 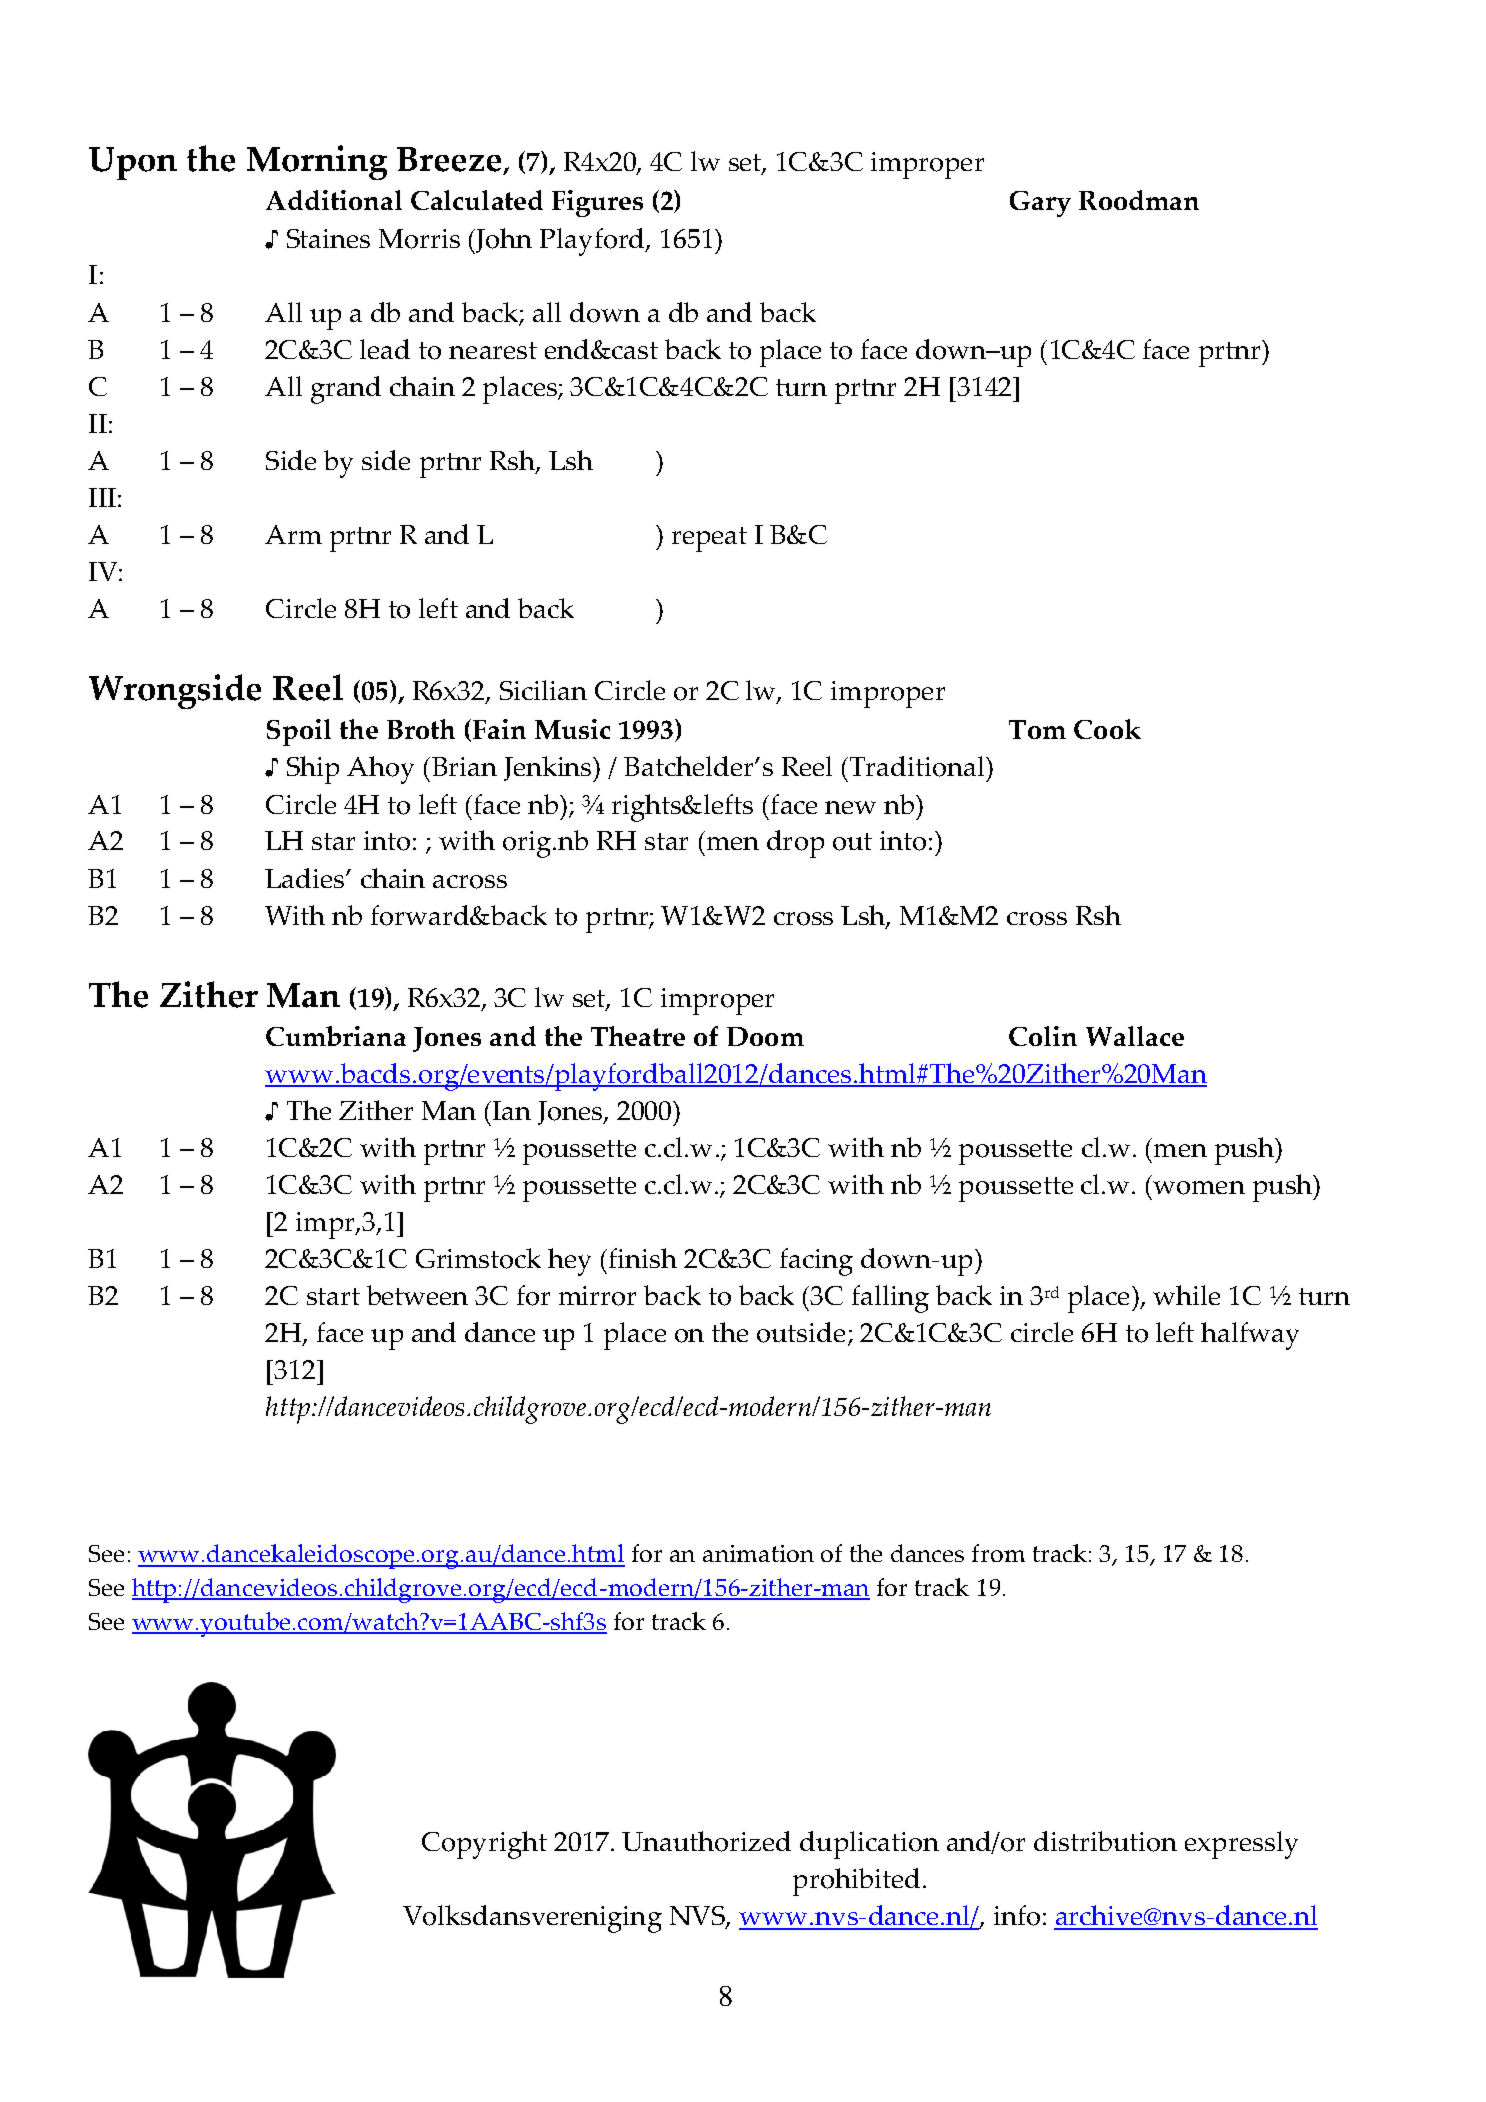 What do you see at coordinates (328, 238) in the screenshot?
I see `Staines` at bounding box center [328, 238].
